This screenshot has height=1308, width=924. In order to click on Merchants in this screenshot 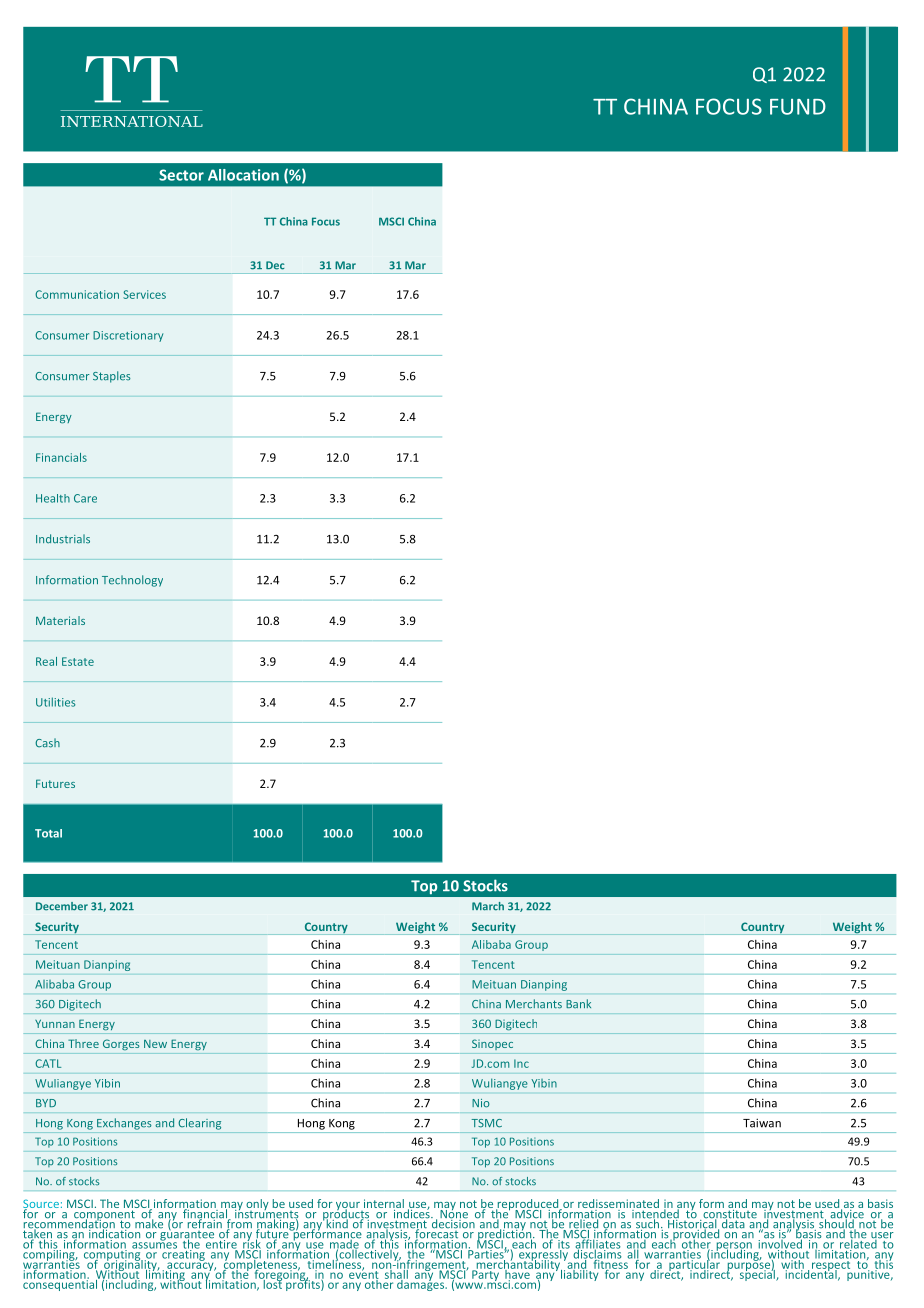, I will do `click(534, 1004)`.
